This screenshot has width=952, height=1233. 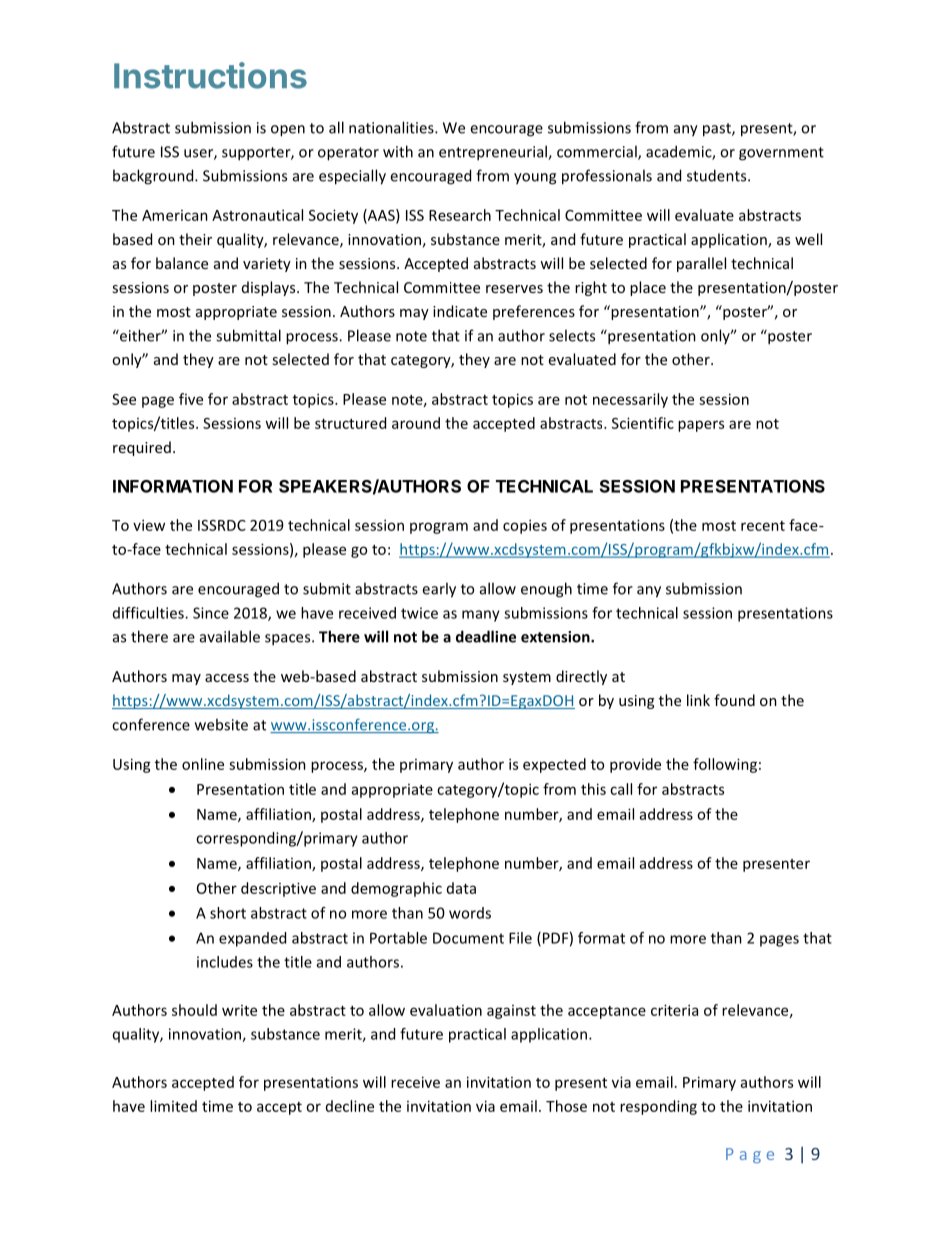 I want to click on expected, so click(x=554, y=765).
